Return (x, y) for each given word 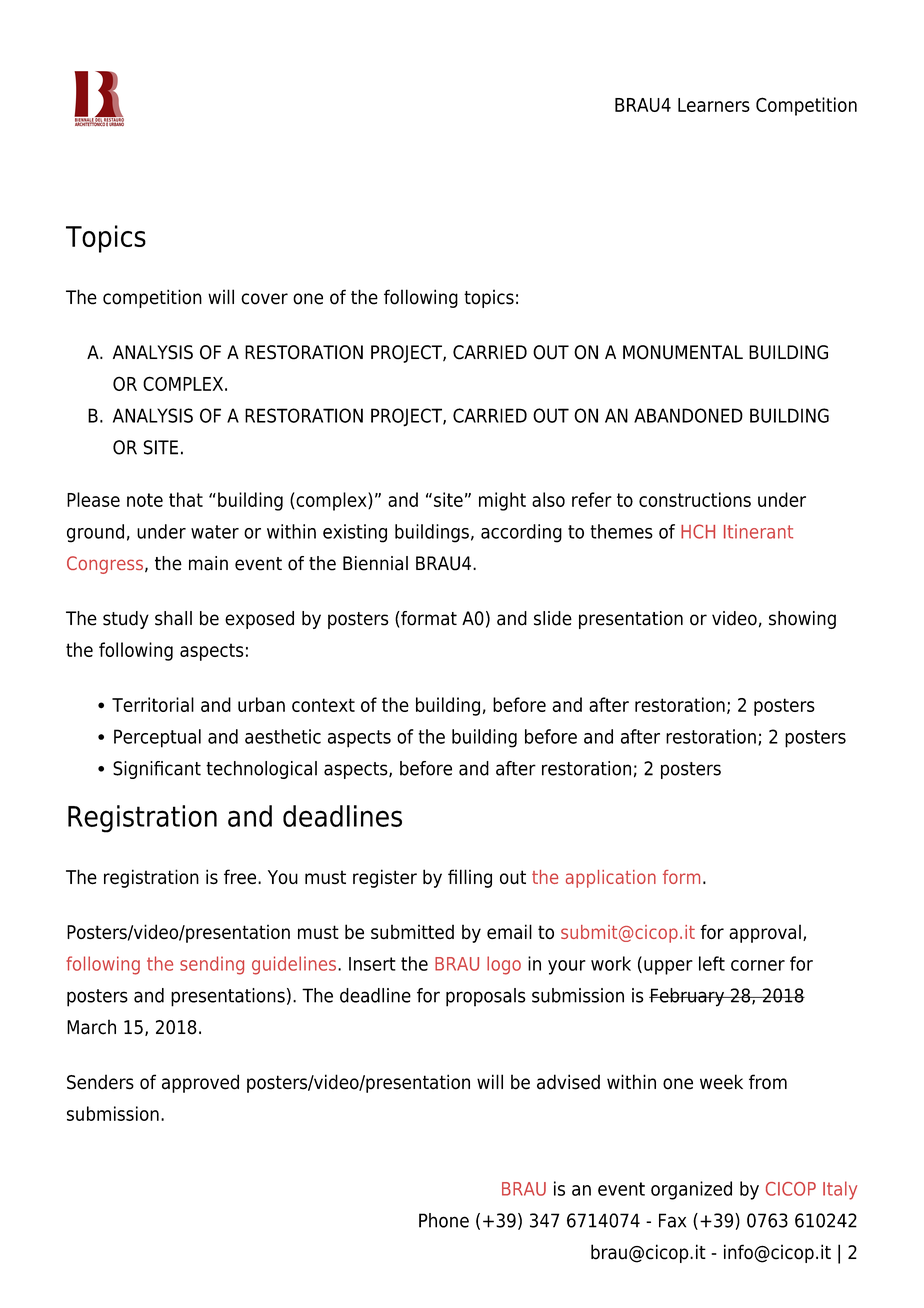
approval (765, 933)
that (186, 499)
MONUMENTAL (683, 352)
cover (264, 299)
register (385, 878)
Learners (714, 105)
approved (200, 1083)
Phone (444, 1220)
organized (691, 1190)
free (241, 877)
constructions (695, 499)
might (502, 501)
